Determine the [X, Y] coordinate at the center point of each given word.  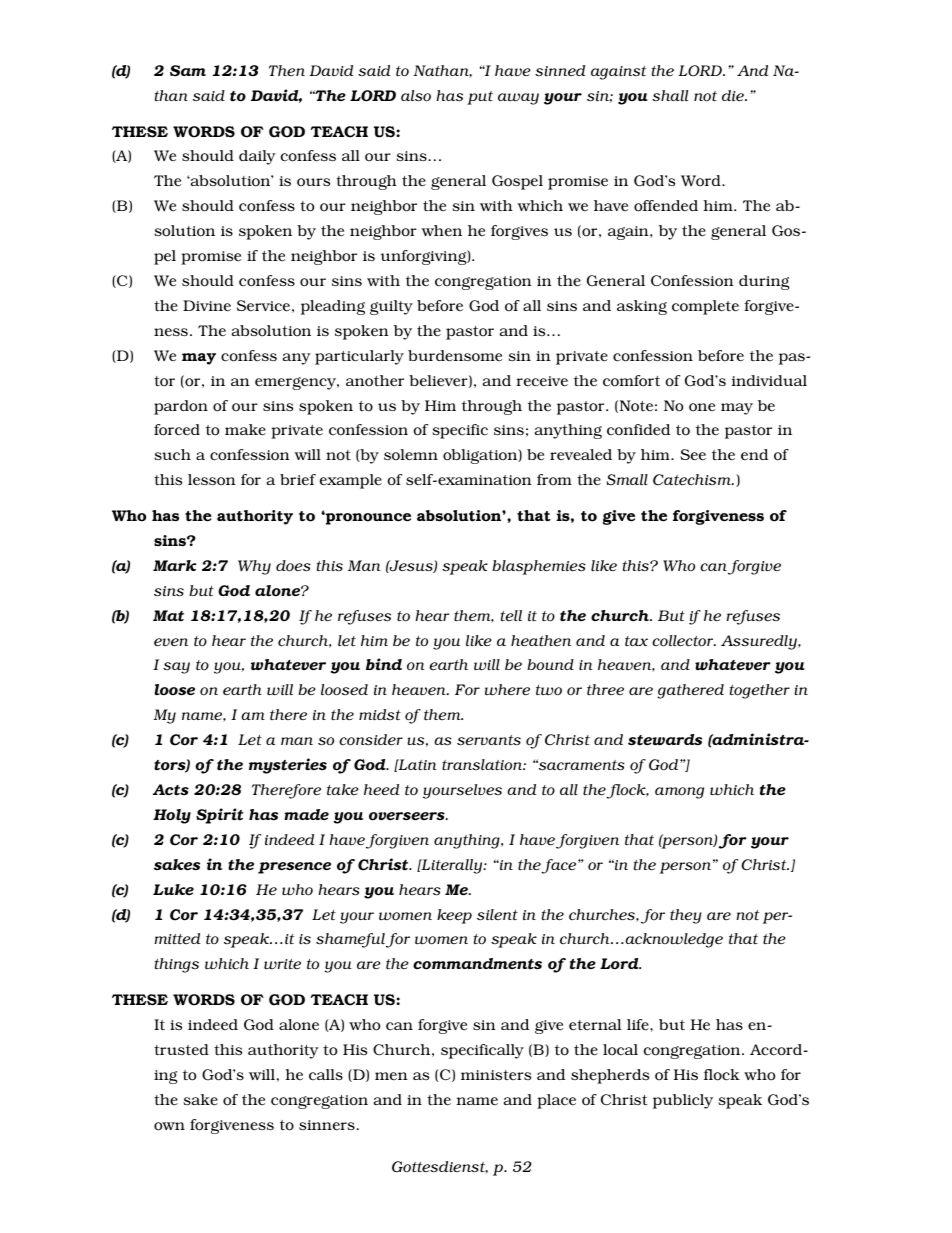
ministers [496, 1075]
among [679, 793]
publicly [683, 1101]
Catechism [693, 480]
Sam [188, 71]
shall [670, 96]
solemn [411, 455]
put [480, 98]
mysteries [288, 766]
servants [489, 740]
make [245, 430]
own [169, 1126]
